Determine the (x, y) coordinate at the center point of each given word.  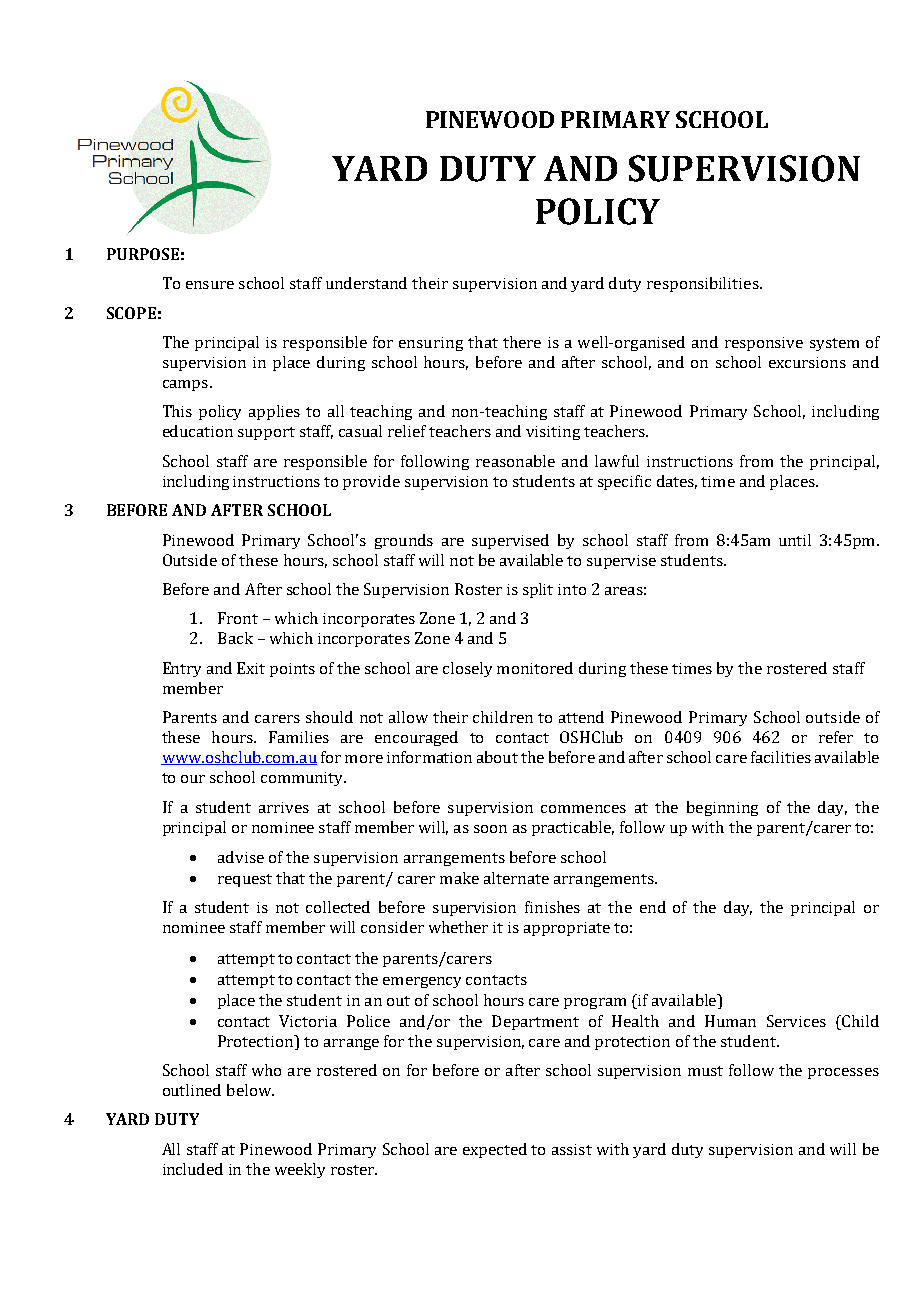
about (497, 757)
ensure (210, 285)
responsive (764, 344)
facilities (781, 757)
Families (299, 737)
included (193, 1169)
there (522, 342)
